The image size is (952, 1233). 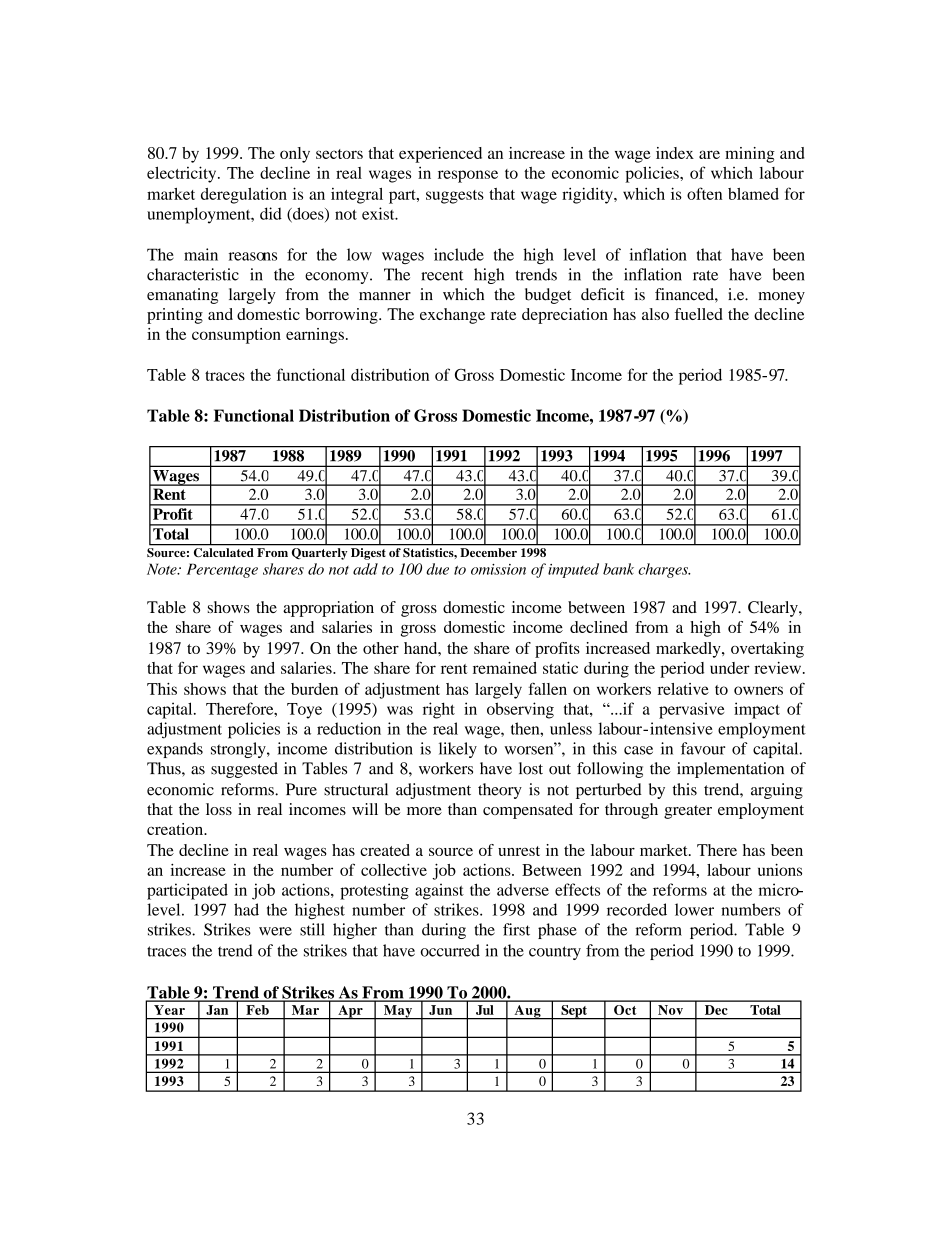 I want to click on exchange, so click(x=452, y=316).
